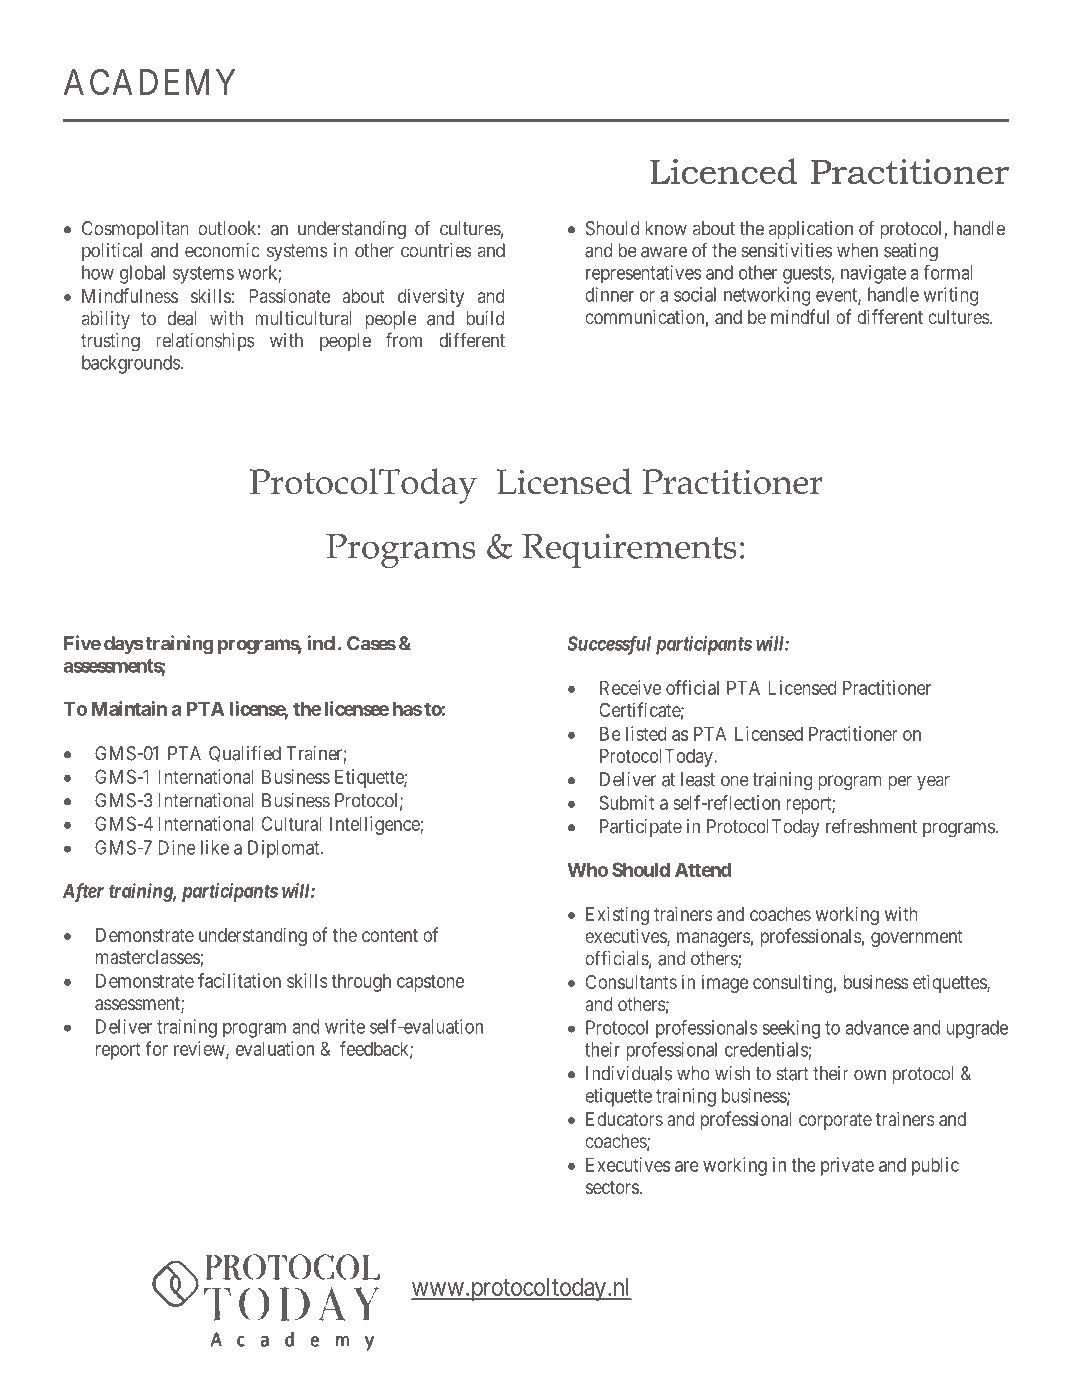  Describe the element at coordinates (612, 1187) in the image. I see `sectors` at that location.
